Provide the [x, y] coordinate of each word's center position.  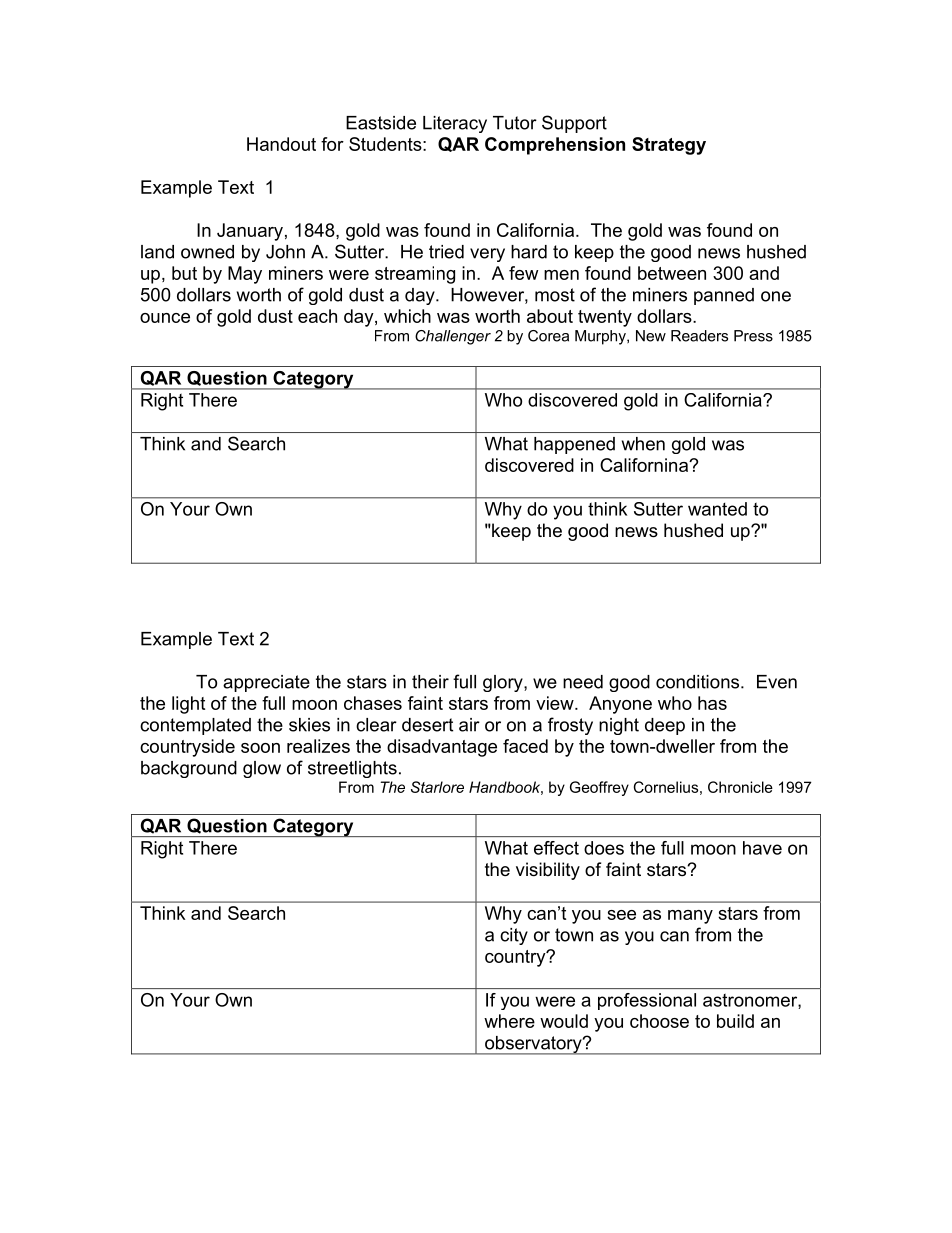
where [509, 1021]
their [430, 682]
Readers [699, 336]
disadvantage [442, 748]
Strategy [669, 146]
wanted [717, 509]
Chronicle [740, 787]
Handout [281, 144]
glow [262, 769]
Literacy [455, 124]
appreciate [266, 683]
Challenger [453, 337]
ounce [165, 318]
